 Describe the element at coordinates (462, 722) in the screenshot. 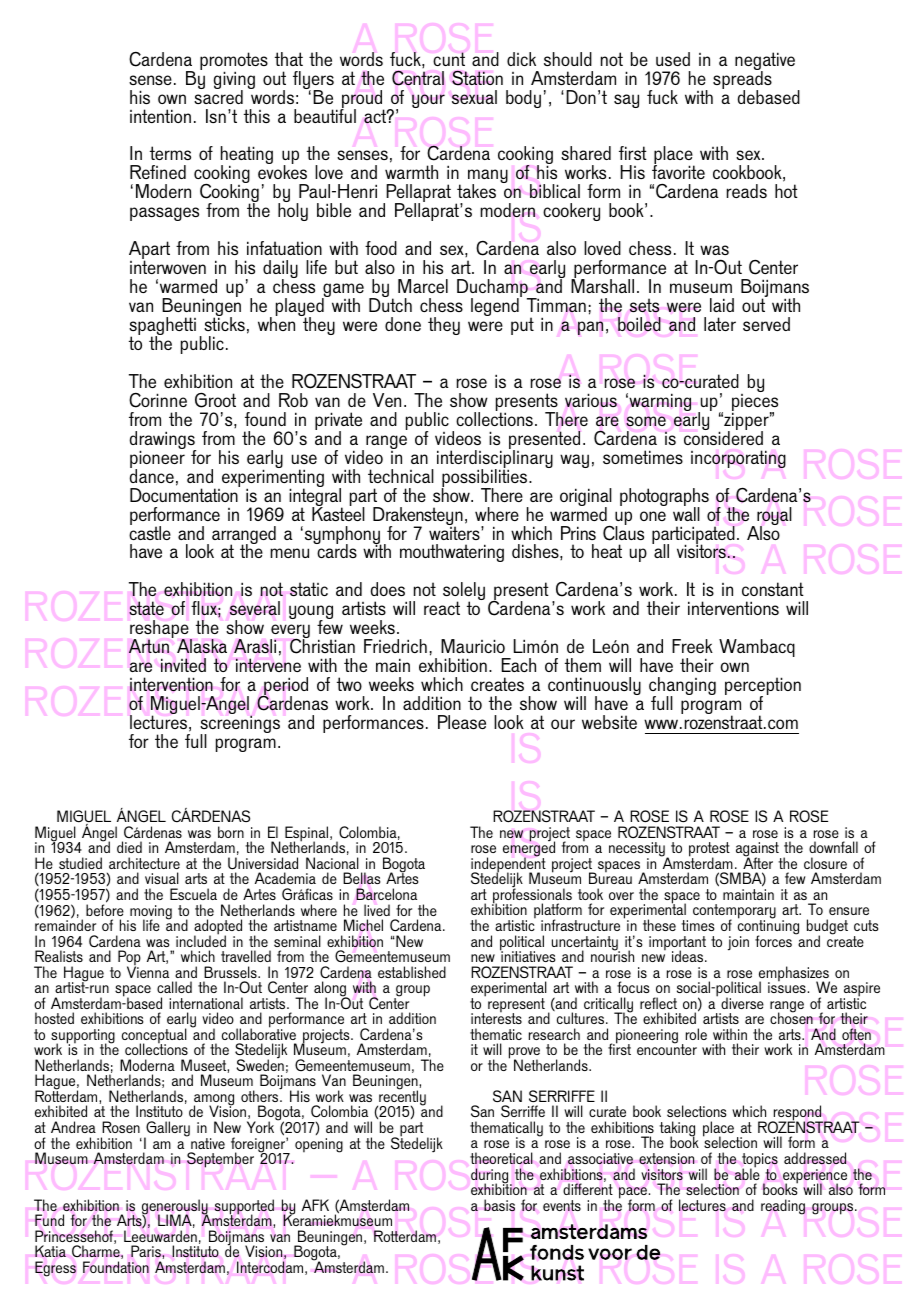

I see `Please` at that location.
